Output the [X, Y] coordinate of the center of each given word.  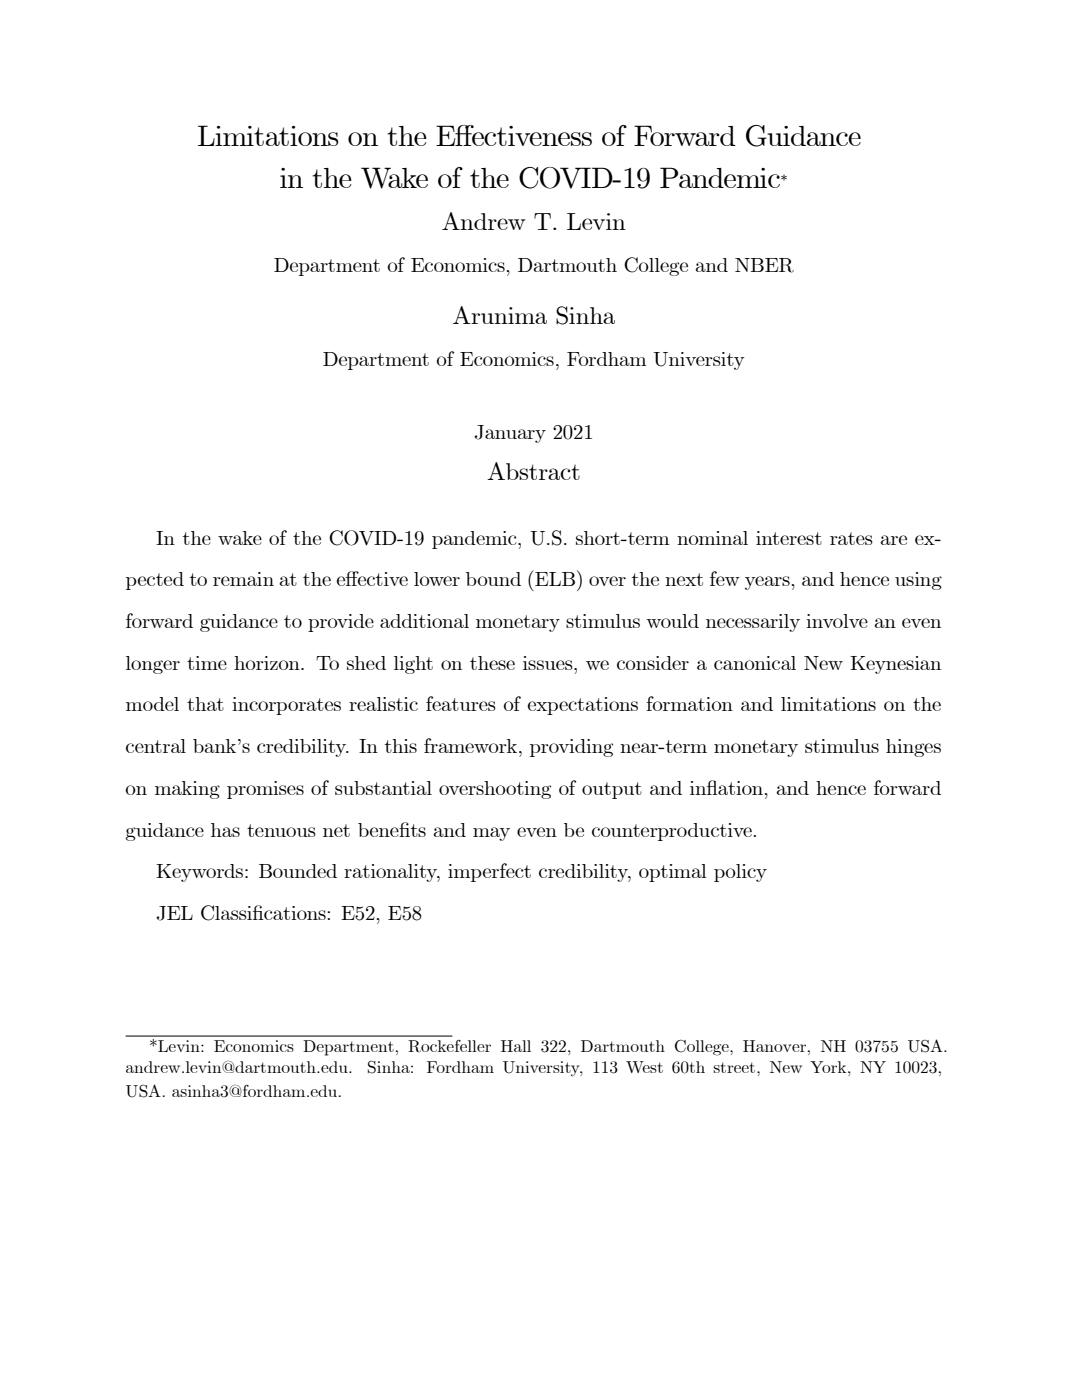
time [207, 663]
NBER [764, 265]
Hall [516, 1046]
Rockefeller [449, 1046]
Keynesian [895, 665]
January [510, 434]
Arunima [500, 315]
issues [549, 663]
